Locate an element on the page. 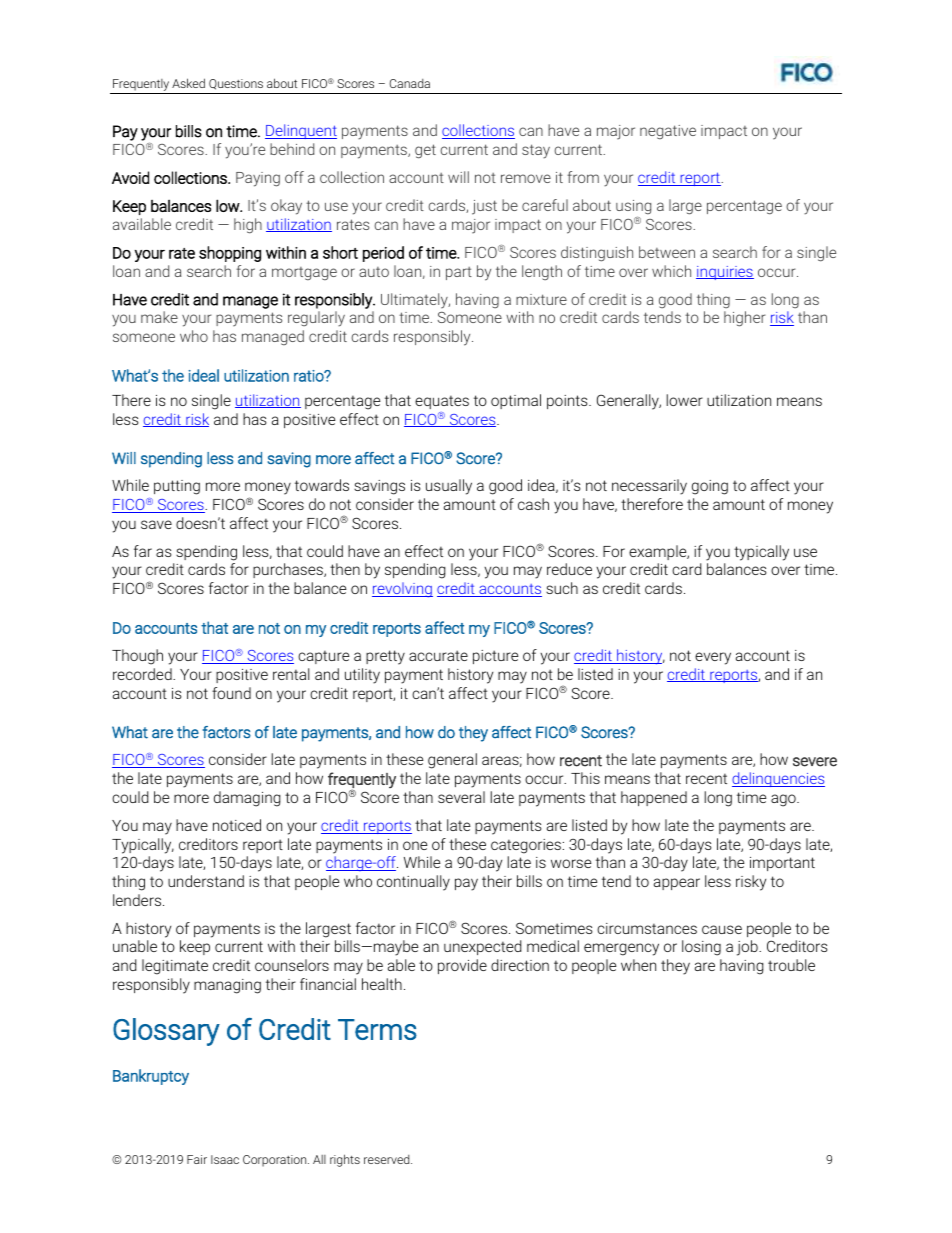  Questions is located at coordinates (236, 84).
